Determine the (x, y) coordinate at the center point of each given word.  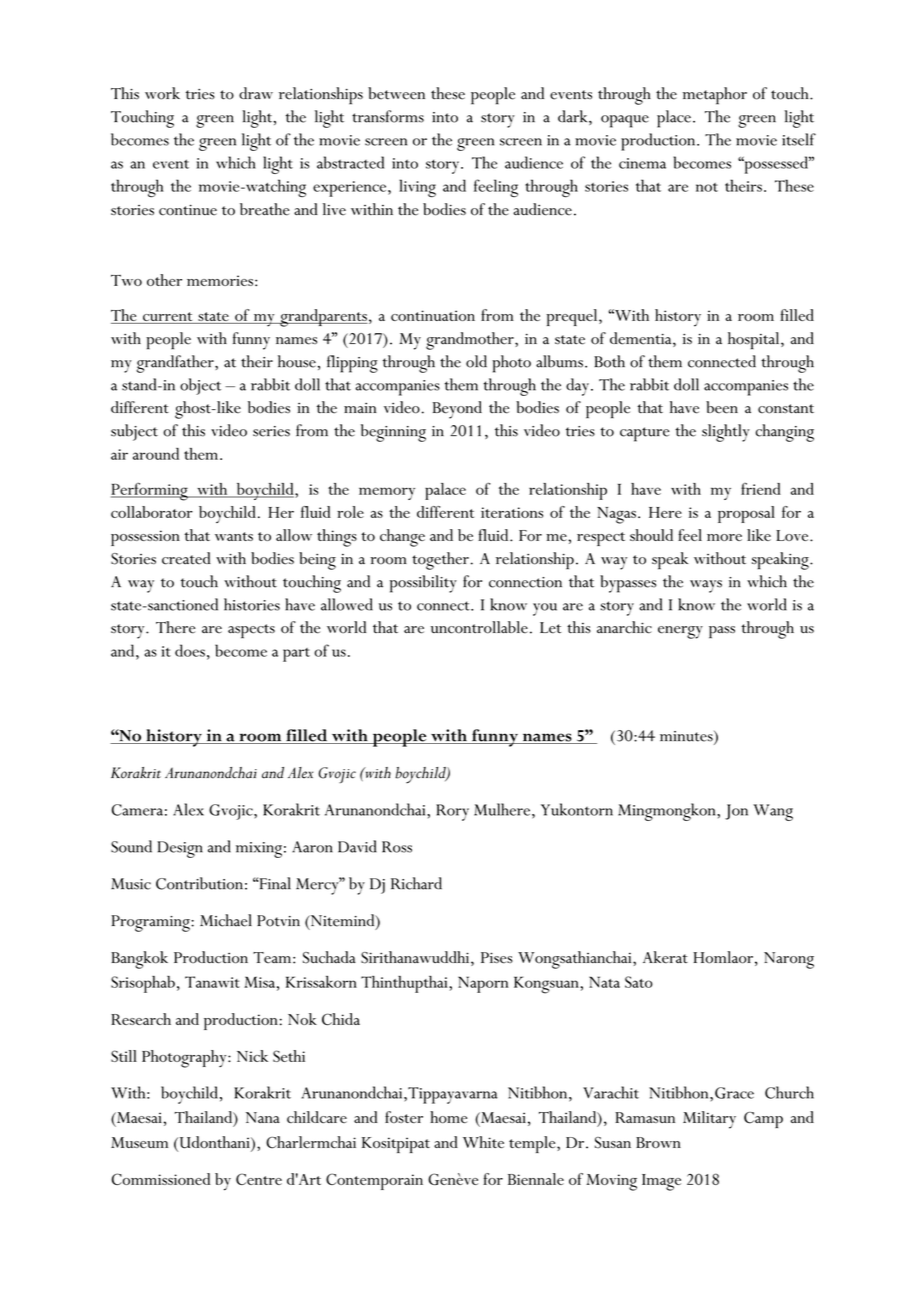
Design (180, 849)
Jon (736, 812)
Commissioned (161, 1179)
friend (761, 489)
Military (709, 1120)
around (156, 454)
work (162, 93)
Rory (452, 812)
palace (445, 491)
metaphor (715, 96)
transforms (388, 116)
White (483, 1142)
